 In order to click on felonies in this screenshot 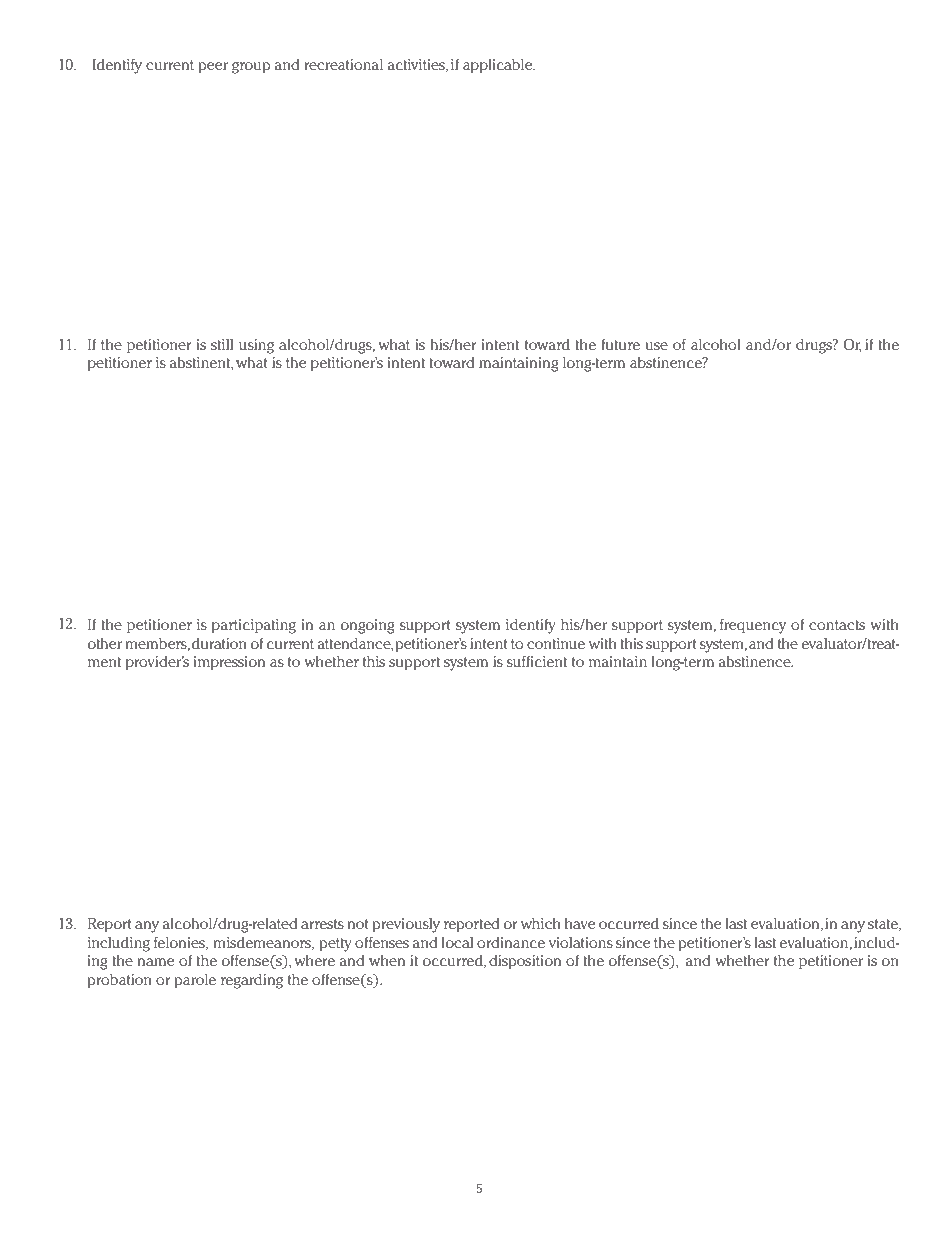, I will do `click(180, 943)`.
